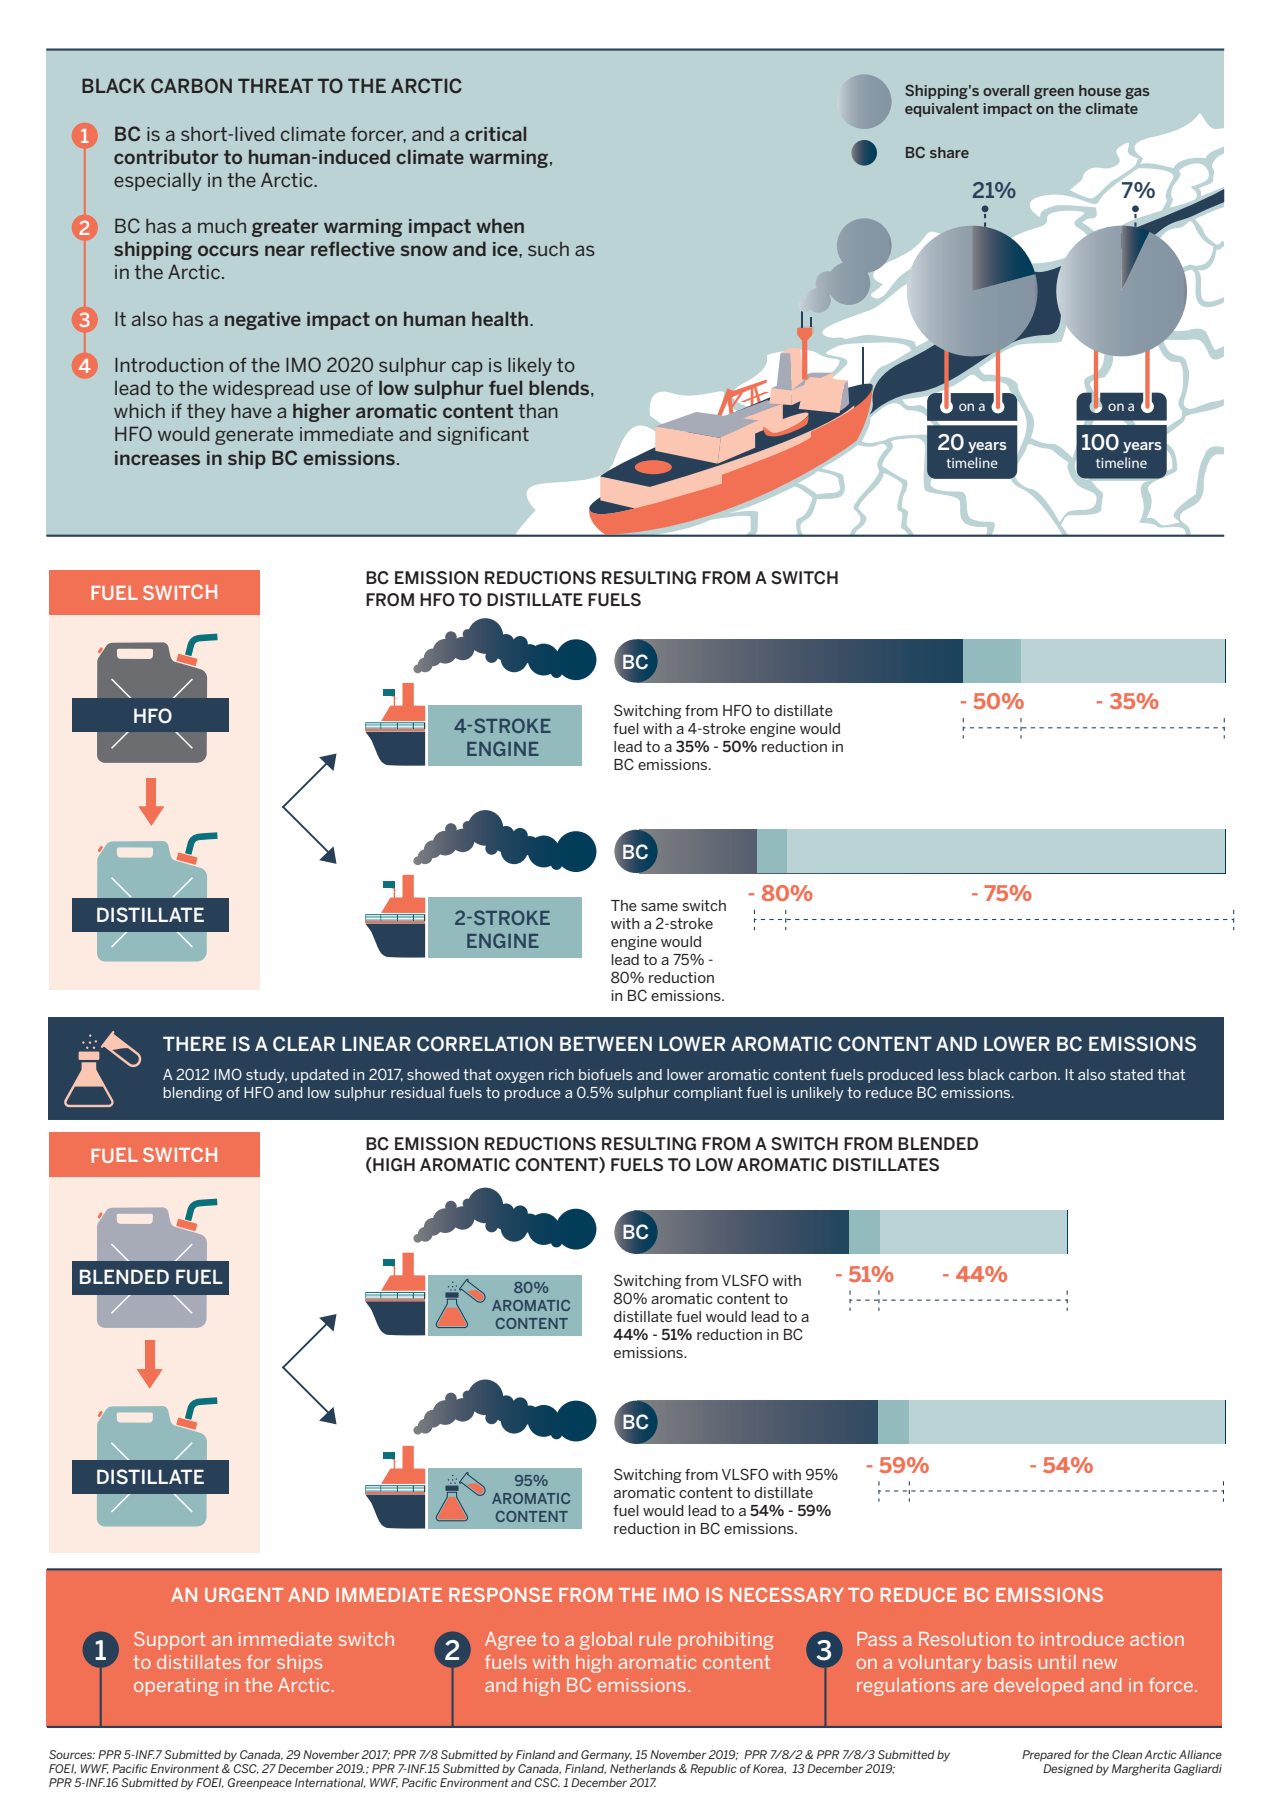 This page has height=1803, width=1275. I want to click on increases, so click(157, 458).
